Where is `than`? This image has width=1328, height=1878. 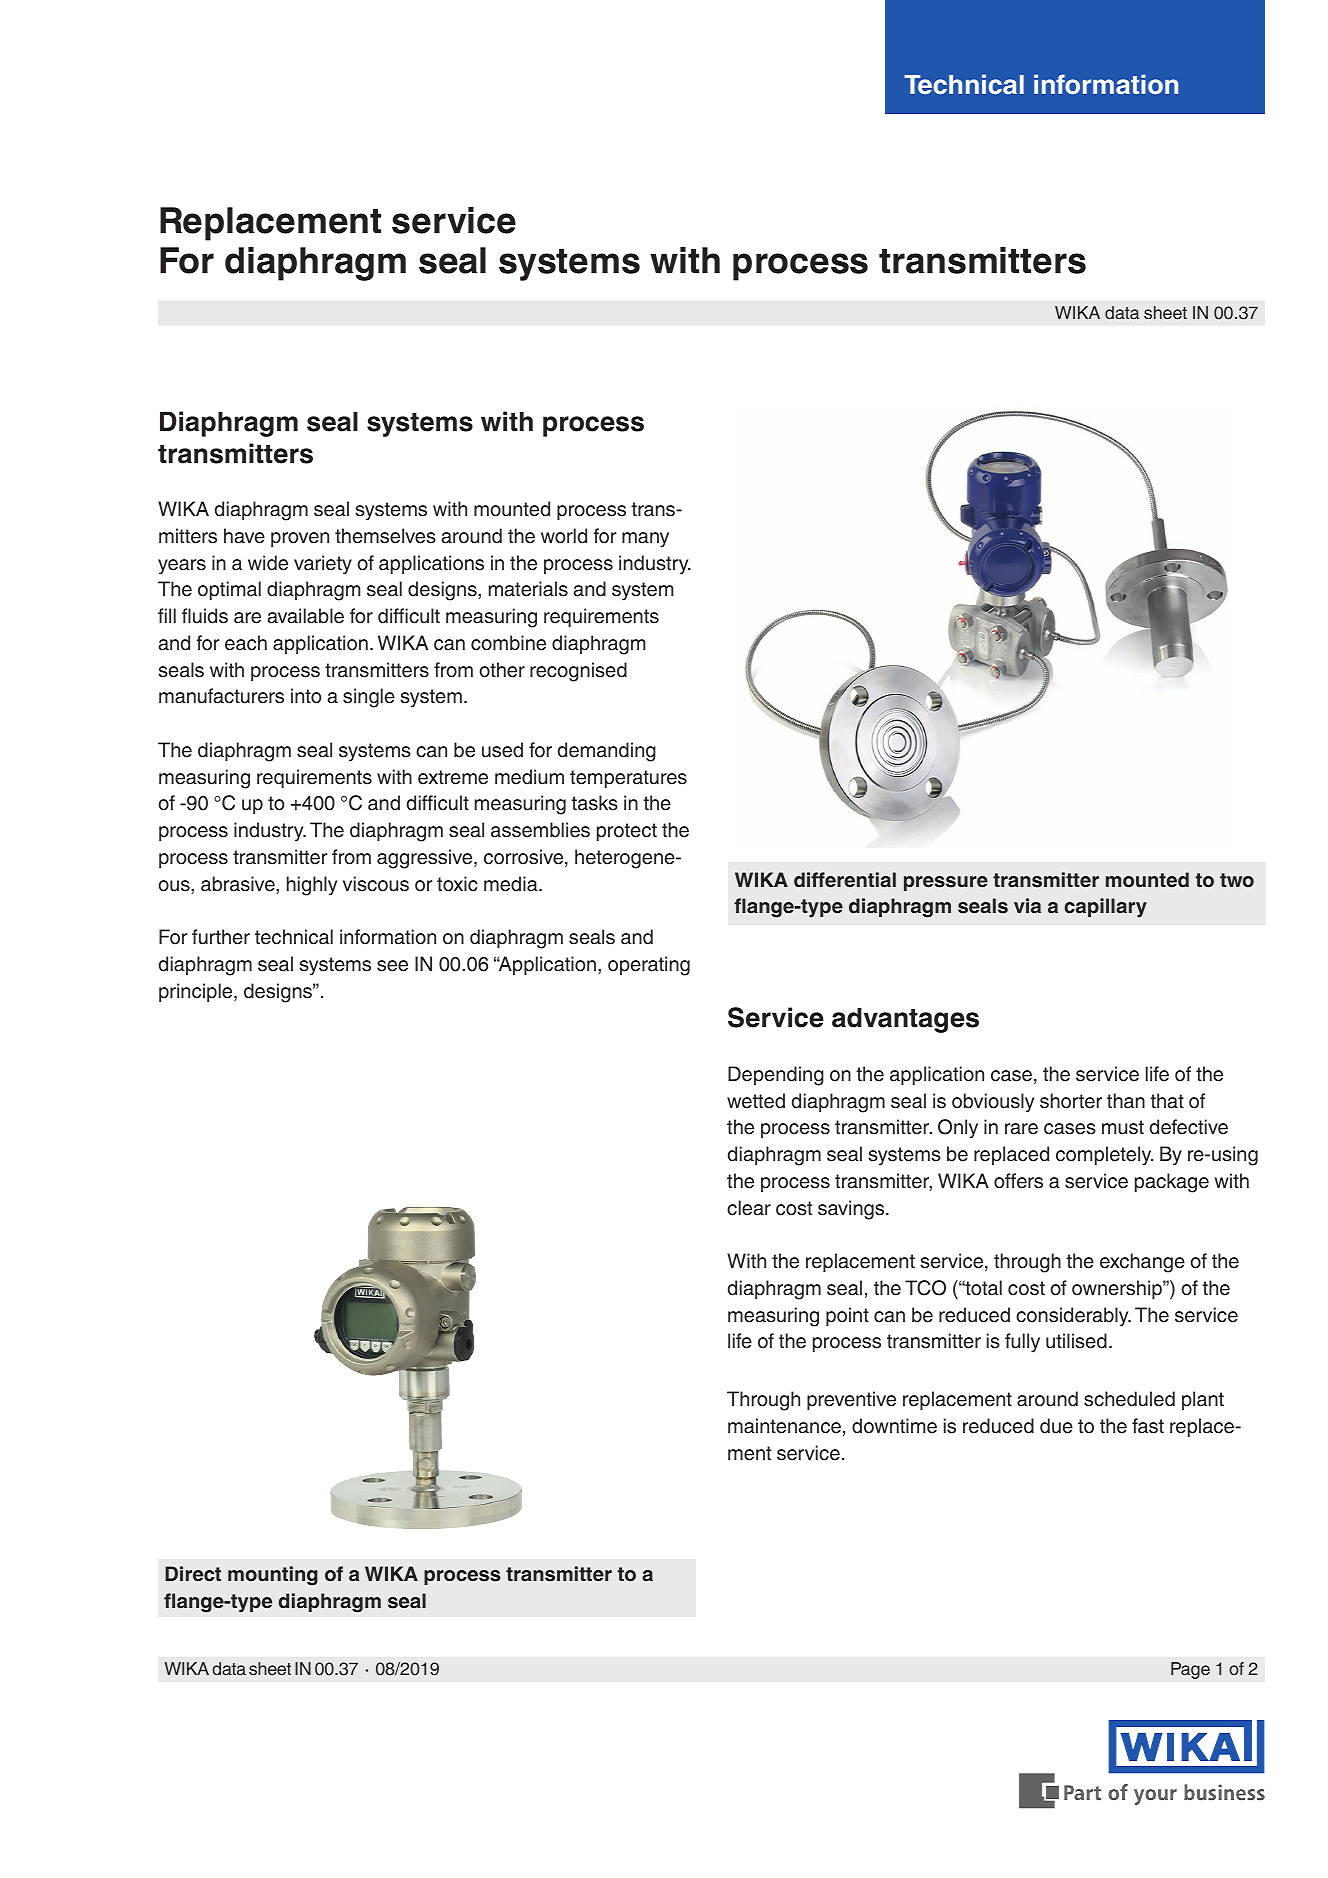 than is located at coordinates (1126, 1101).
